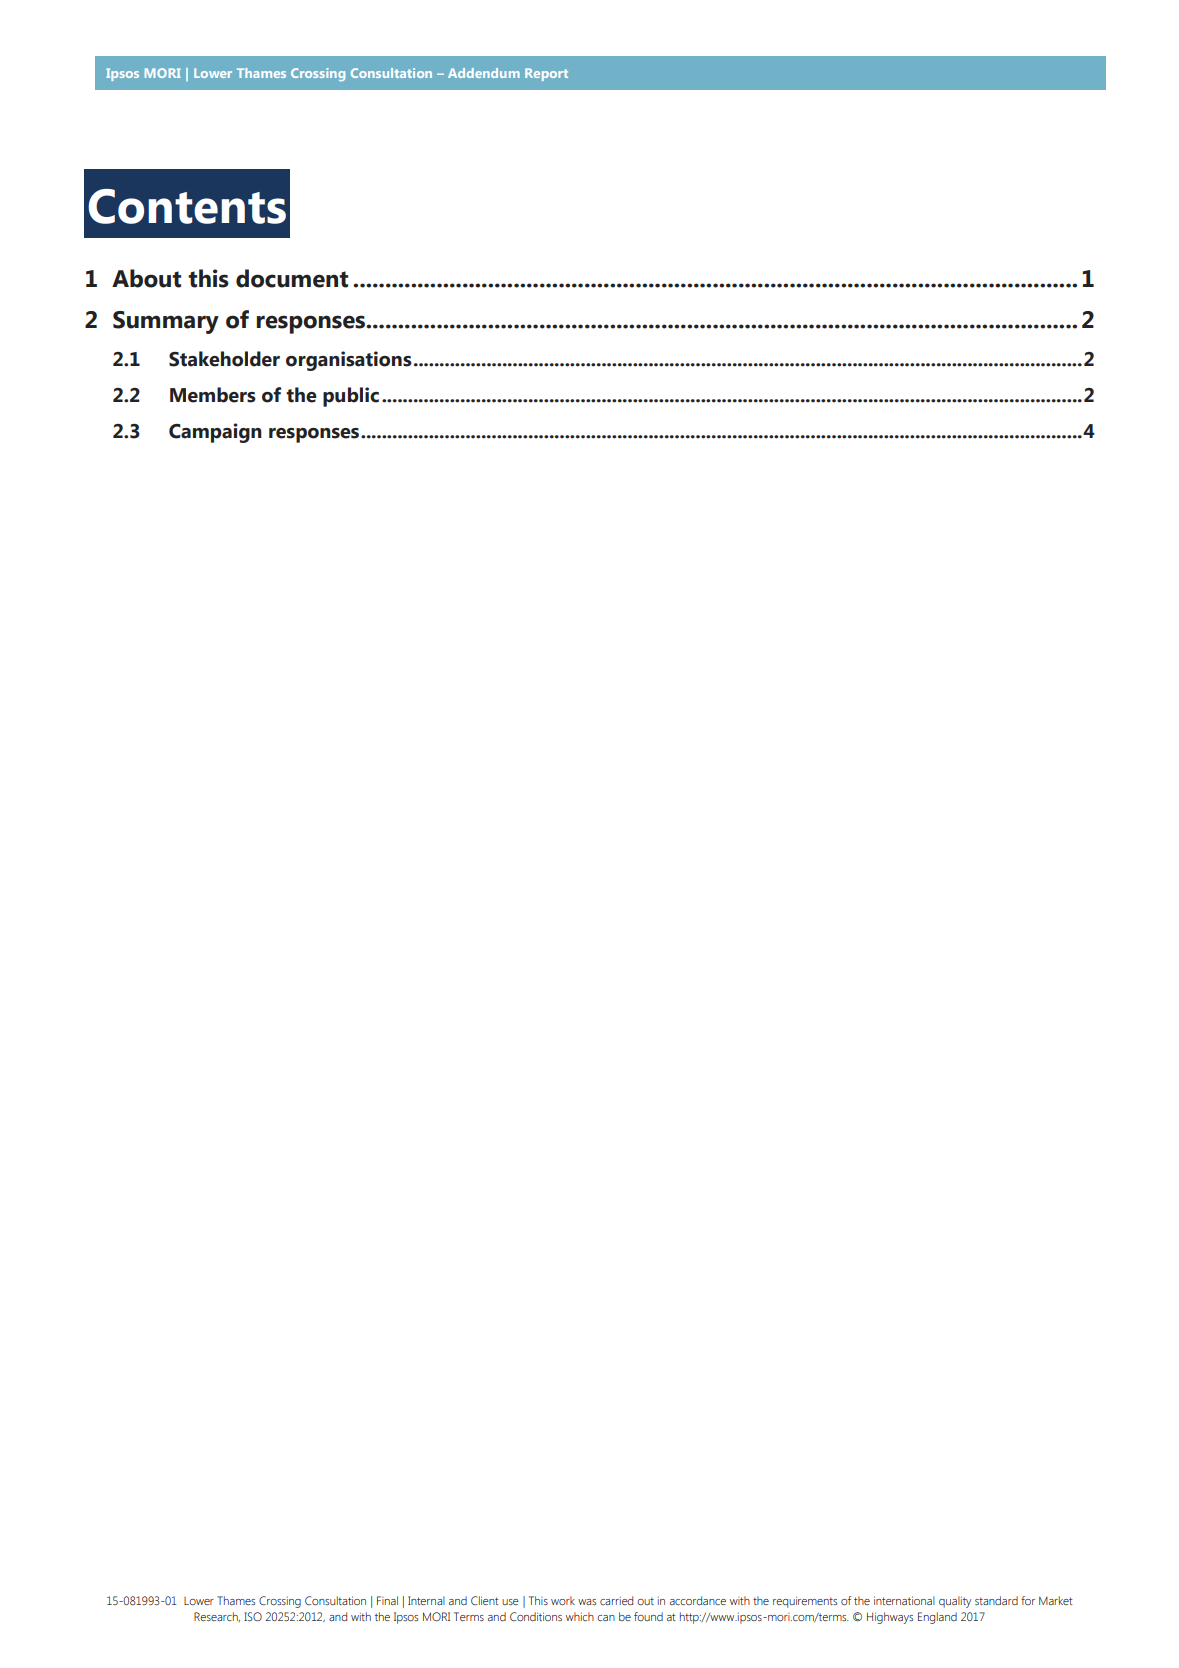 The width and height of the page is (1179, 1668). I want to click on Summary, so click(166, 322).
